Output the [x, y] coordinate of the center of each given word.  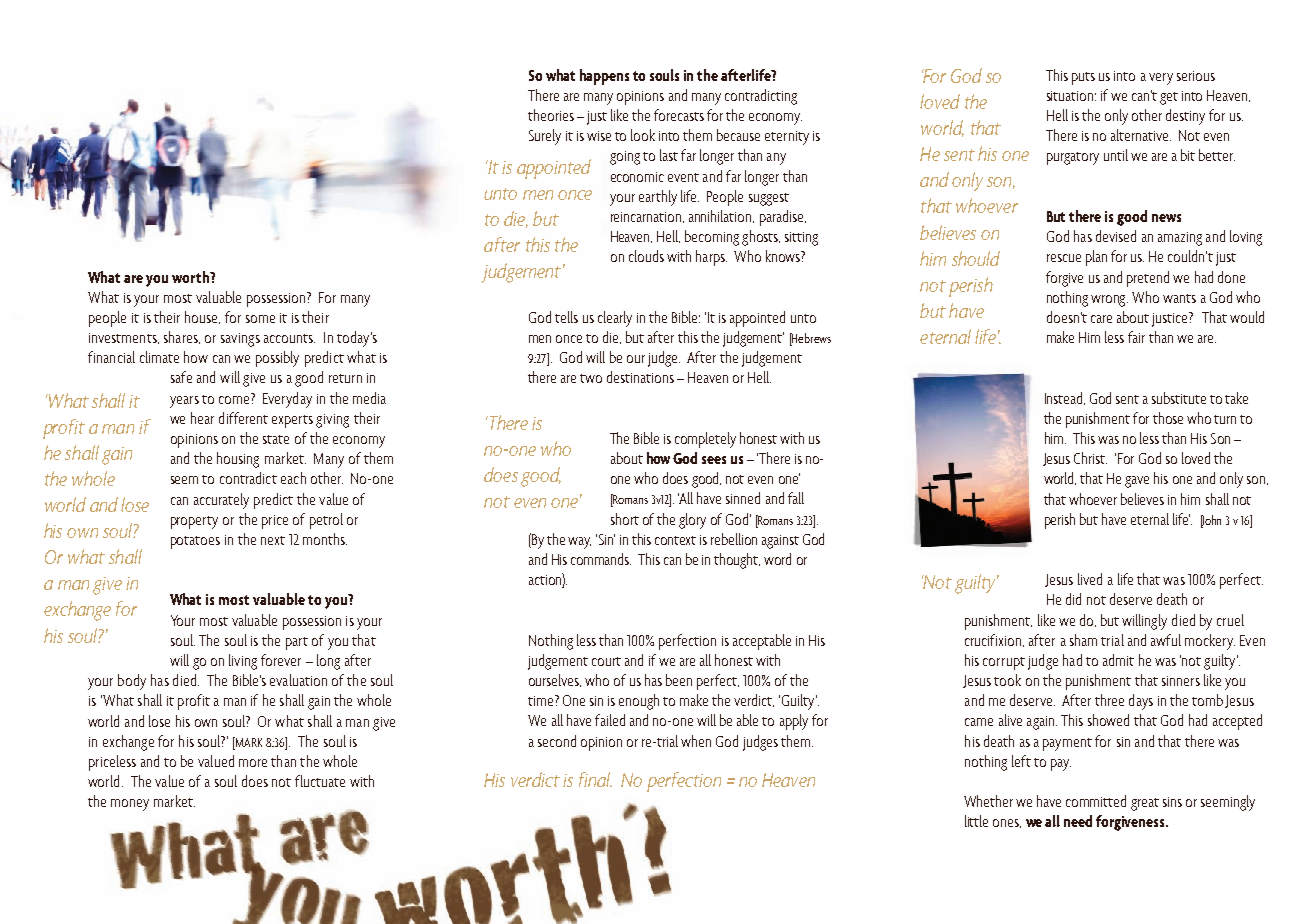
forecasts [679, 115]
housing [238, 460]
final [595, 779]
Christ [1090, 458]
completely [705, 440]
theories [551, 115]
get [1169, 98]
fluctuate [320, 781]
